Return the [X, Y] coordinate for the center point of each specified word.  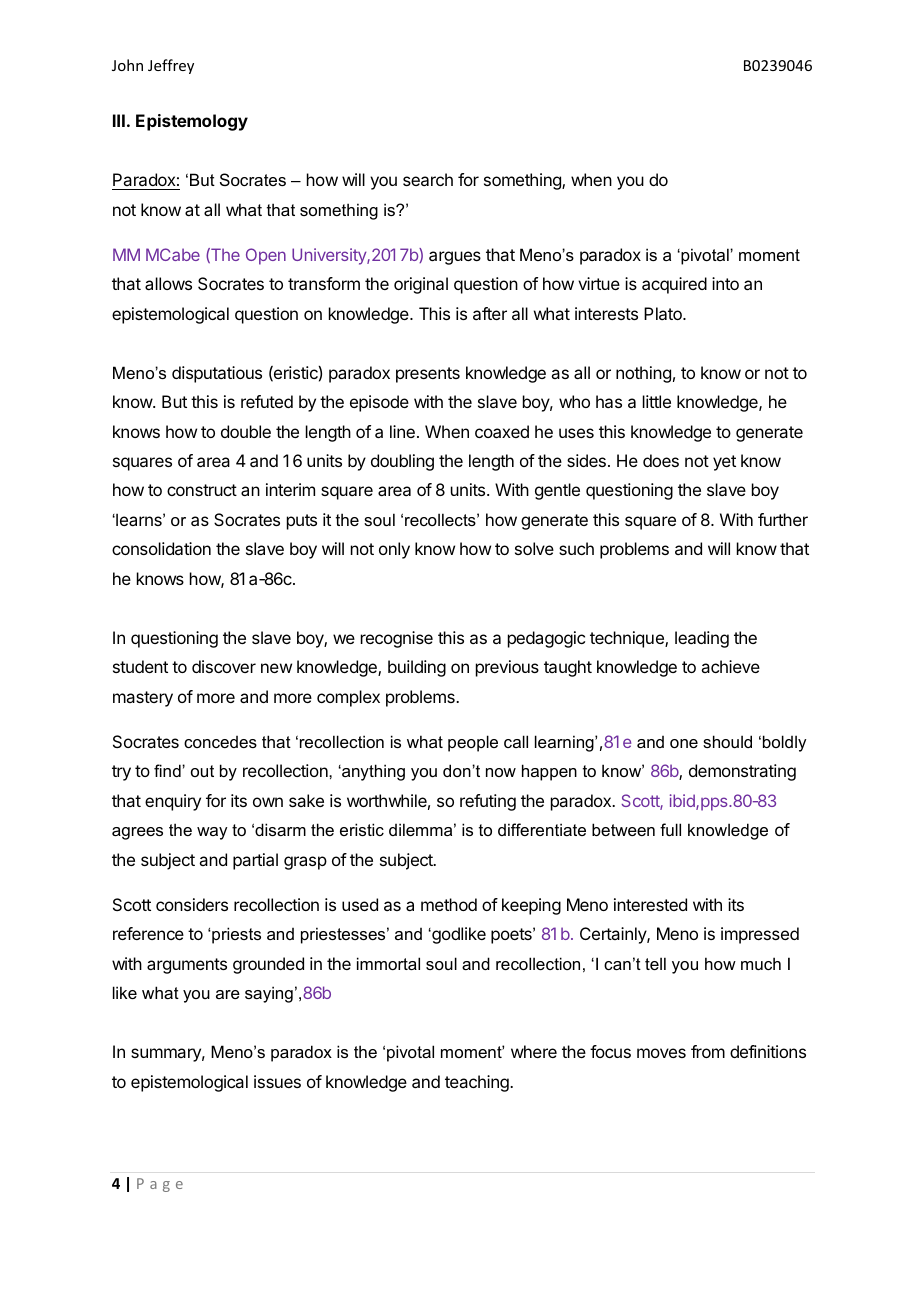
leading [702, 639]
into [725, 283]
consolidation [161, 548]
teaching [478, 1083]
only [394, 550]
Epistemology [192, 122]
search [428, 179]
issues [277, 1081]
